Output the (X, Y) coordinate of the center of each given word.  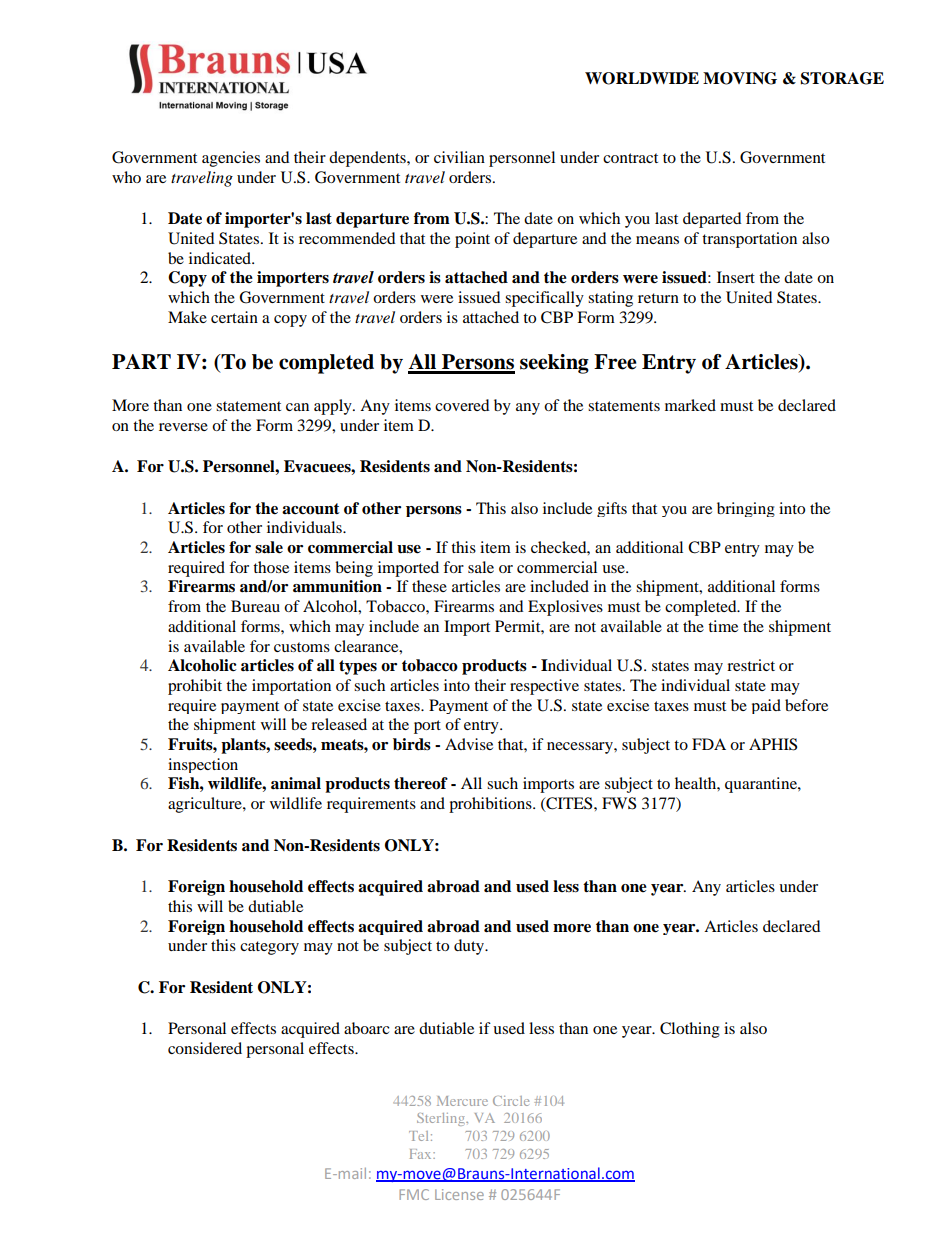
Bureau (255, 606)
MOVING (740, 78)
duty (470, 947)
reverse (183, 427)
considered (205, 1048)
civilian (459, 157)
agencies (231, 159)
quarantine (762, 785)
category (269, 948)
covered (462, 405)
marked (690, 405)
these (429, 586)
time (723, 626)
